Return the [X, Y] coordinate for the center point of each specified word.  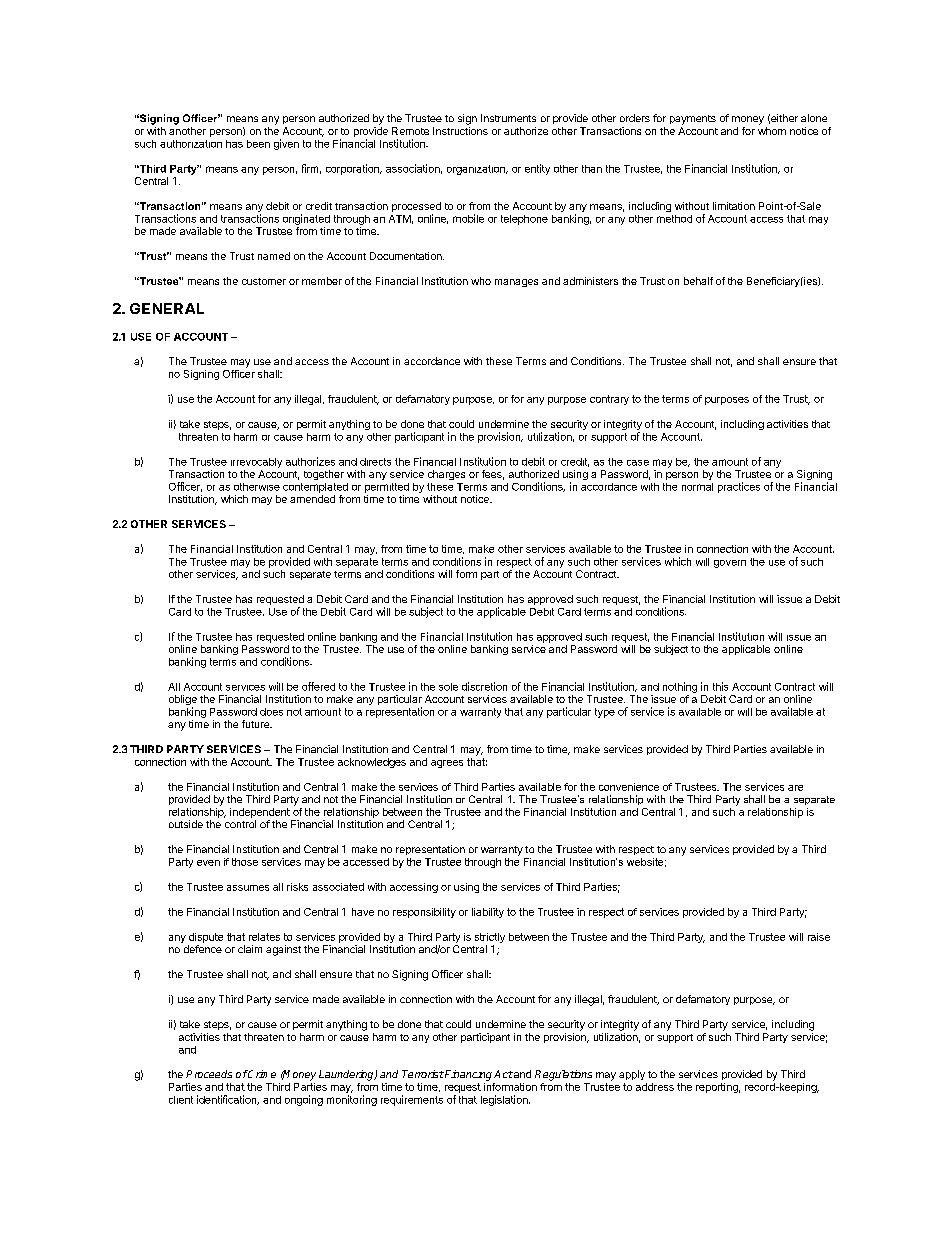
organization [477, 170]
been [258, 144]
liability [488, 913]
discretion [484, 686]
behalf [698, 281]
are [795, 788]
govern [730, 564]
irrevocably [256, 463]
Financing [467, 1075]
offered [318, 686]
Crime [261, 1074]
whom [772, 131]
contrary [609, 400]
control [240, 824]
